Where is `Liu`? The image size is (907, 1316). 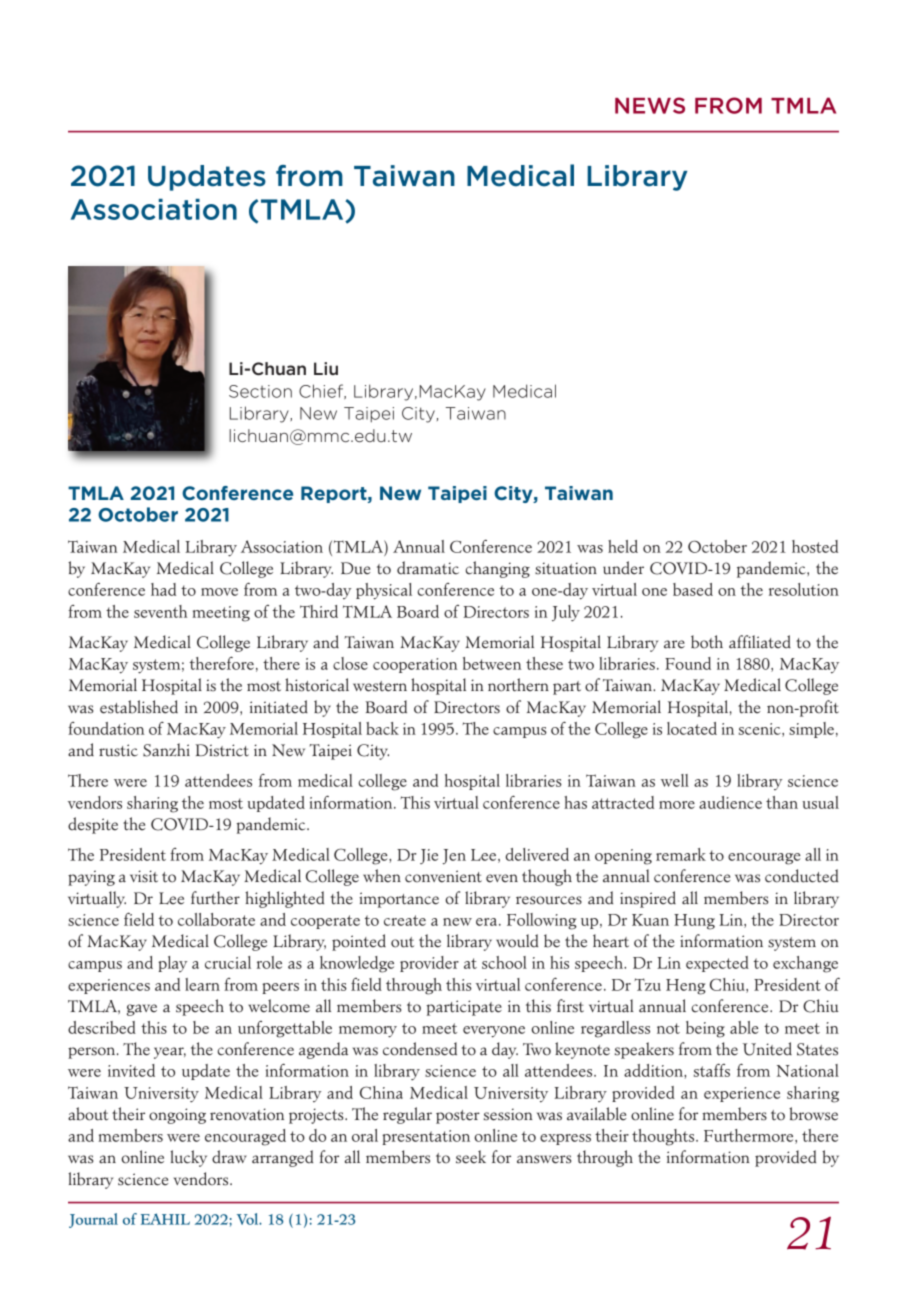 Liu is located at coordinates (326, 368).
